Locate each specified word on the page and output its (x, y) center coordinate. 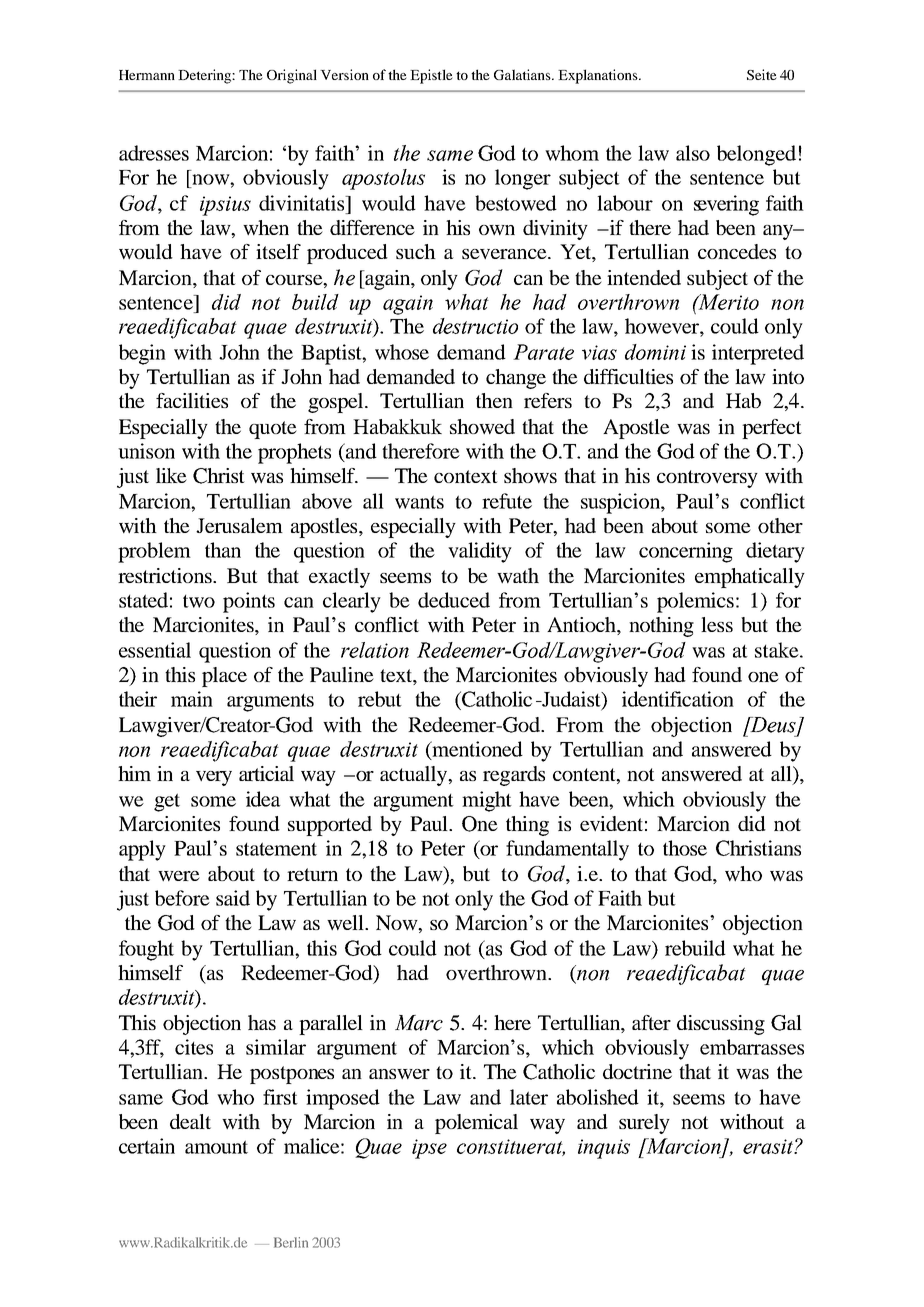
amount (216, 1147)
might (487, 801)
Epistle (431, 76)
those (685, 848)
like (171, 475)
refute (507, 501)
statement (276, 849)
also (693, 153)
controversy (707, 479)
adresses (154, 153)
